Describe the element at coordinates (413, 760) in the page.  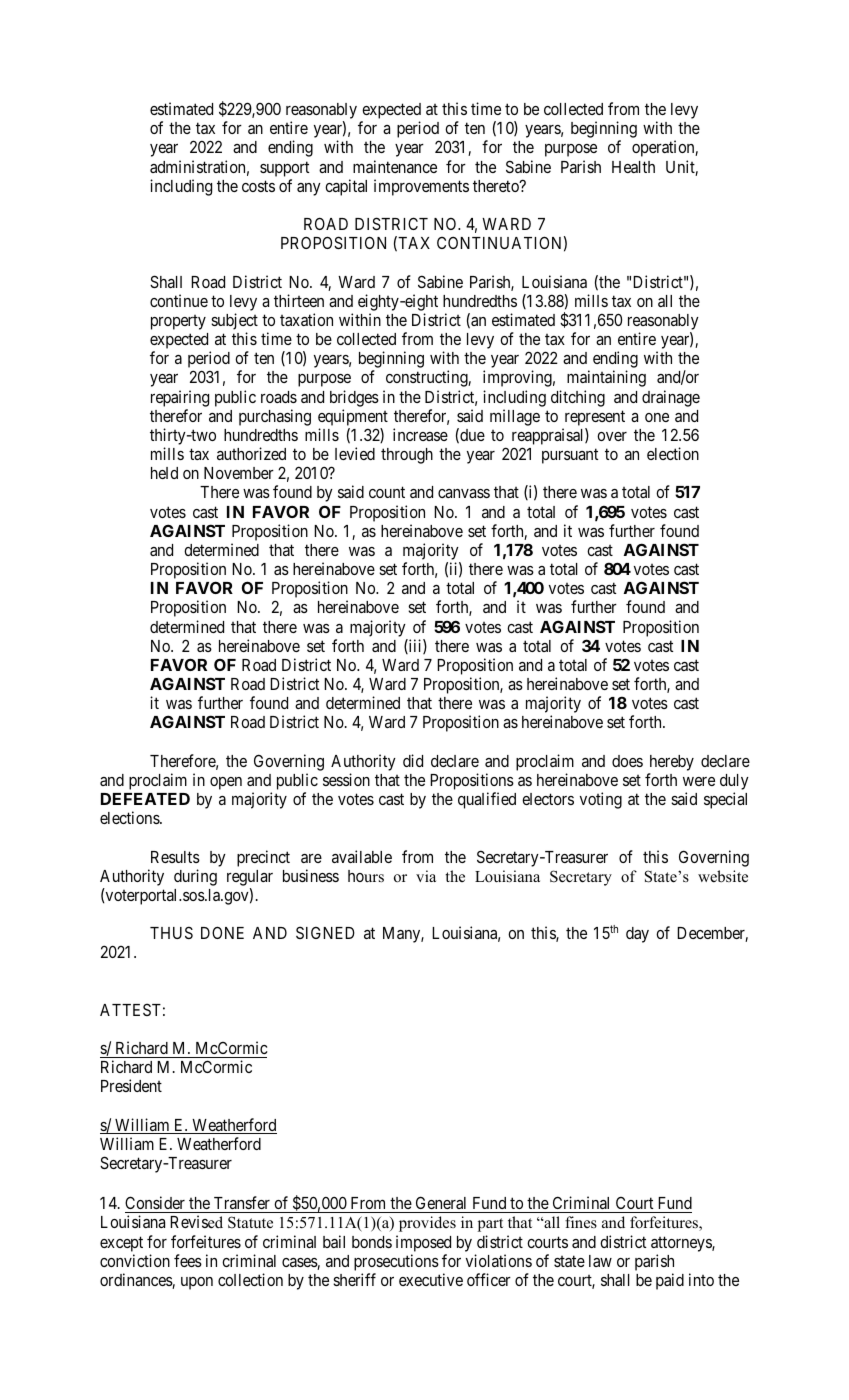
I see `did` at that location.
